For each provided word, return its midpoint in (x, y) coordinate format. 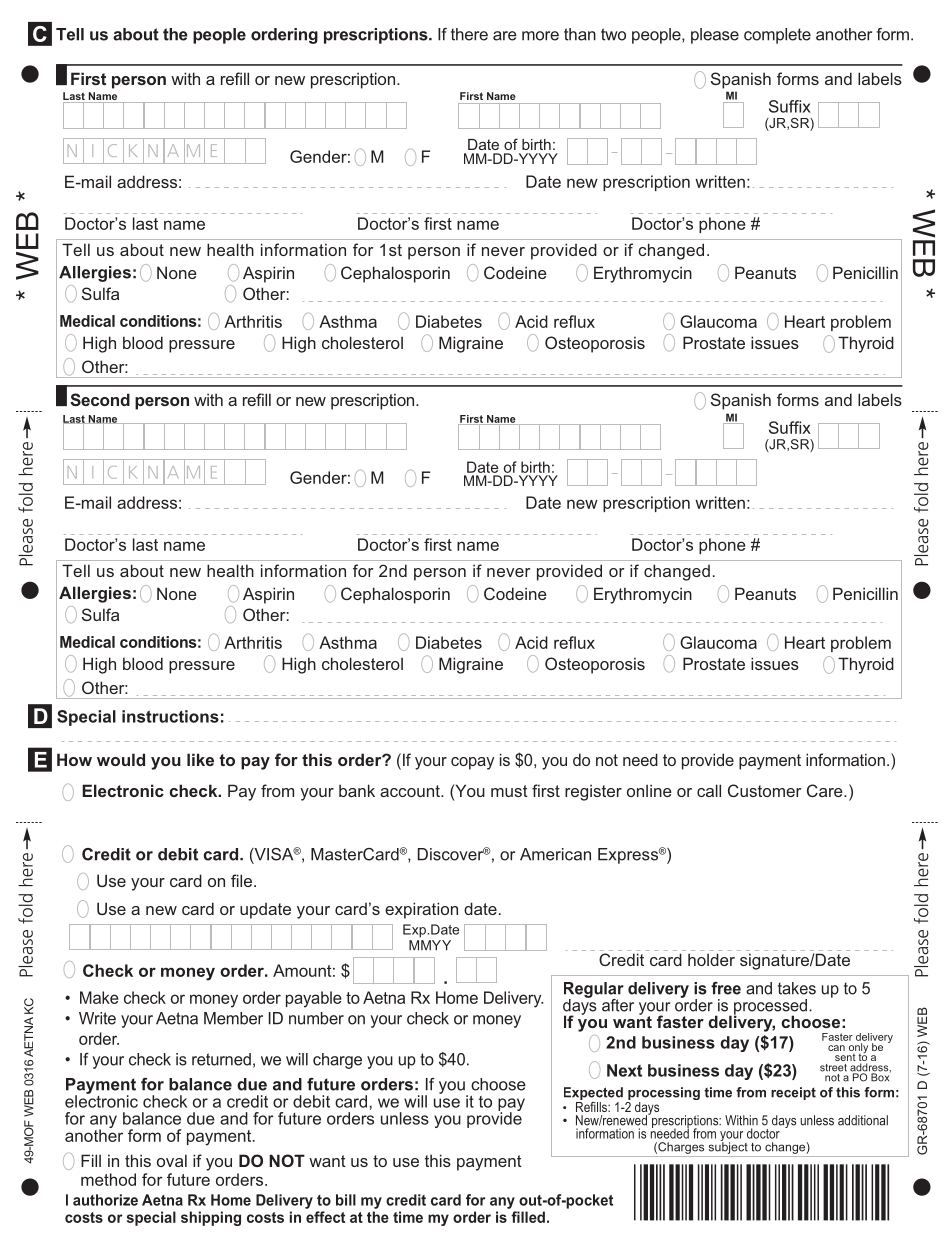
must (509, 791)
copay (472, 763)
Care (826, 790)
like (200, 759)
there (469, 34)
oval (172, 1160)
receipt (793, 1093)
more (540, 36)
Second (100, 399)
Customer (765, 790)
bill (346, 1200)
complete (777, 36)
